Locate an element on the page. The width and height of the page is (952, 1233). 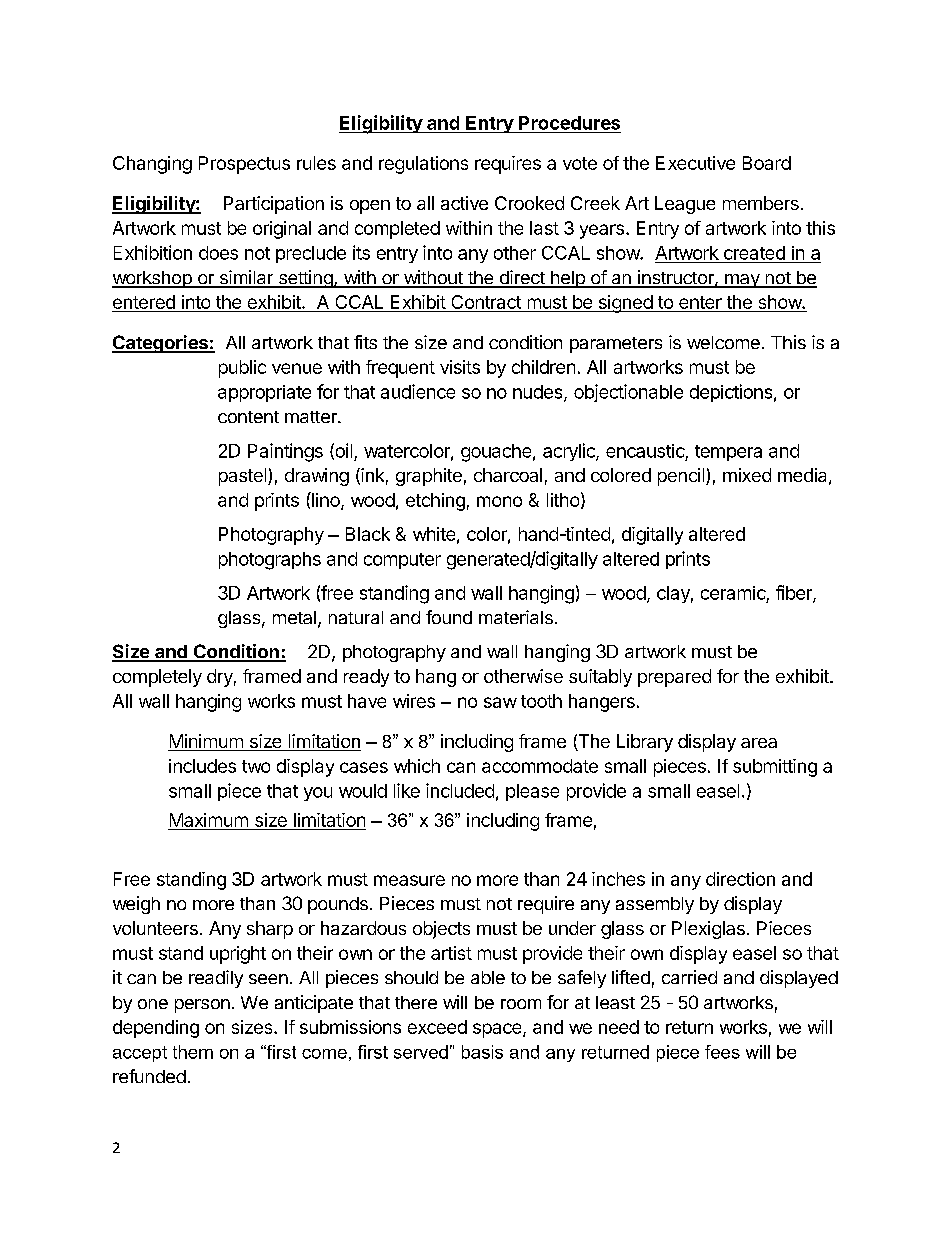
visits is located at coordinates (460, 367).
